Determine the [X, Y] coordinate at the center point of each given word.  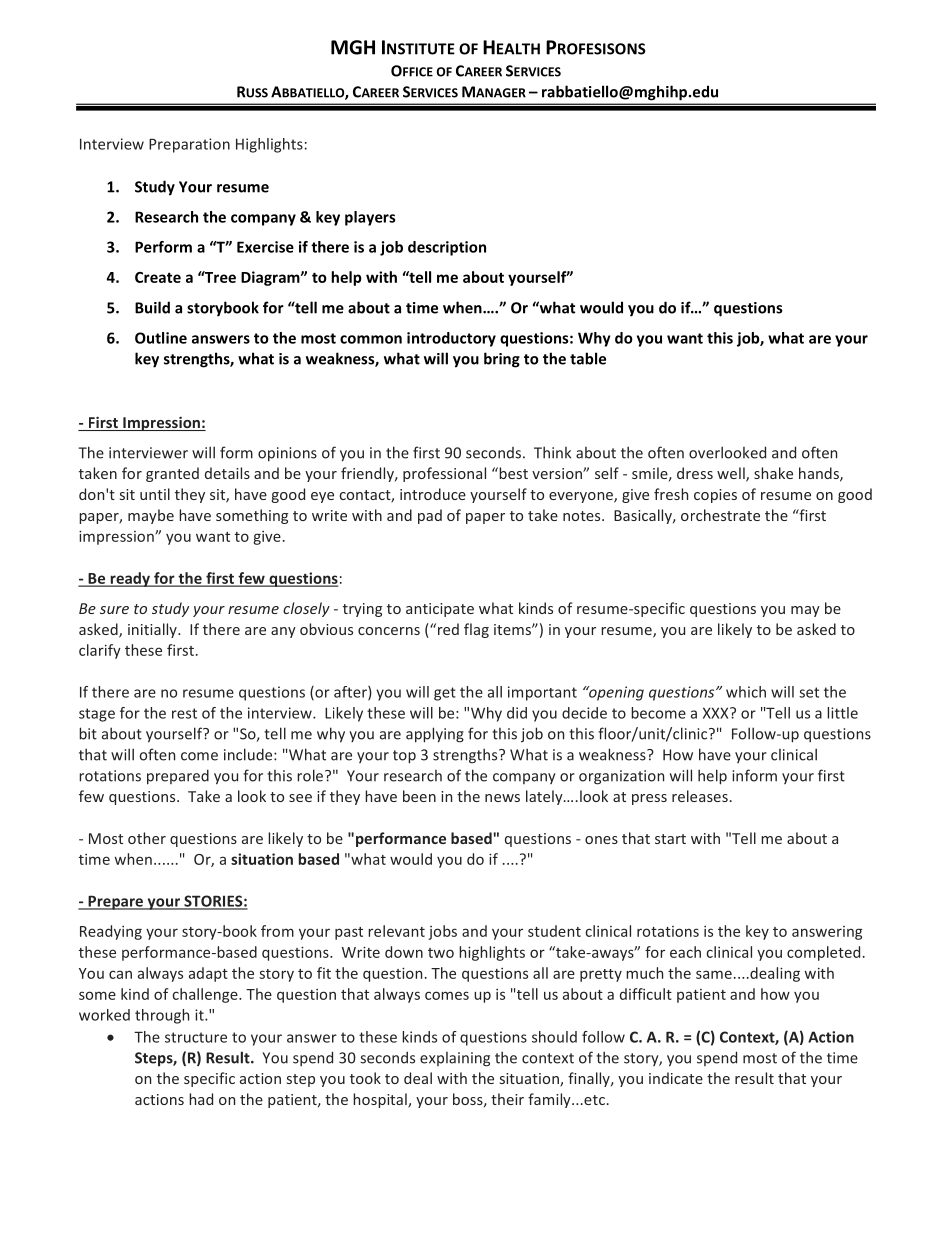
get [445, 694]
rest [184, 713]
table [588, 358]
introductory [451, 339]
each [685, 952]
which [746, 692]
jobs [442, 932]
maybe [151, 516]
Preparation [189, 145]
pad [430, 516]
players [370, 218]
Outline [161, 338]
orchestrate [720, 515]
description [447, 248]
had [201, 1099]
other [147, 838]
